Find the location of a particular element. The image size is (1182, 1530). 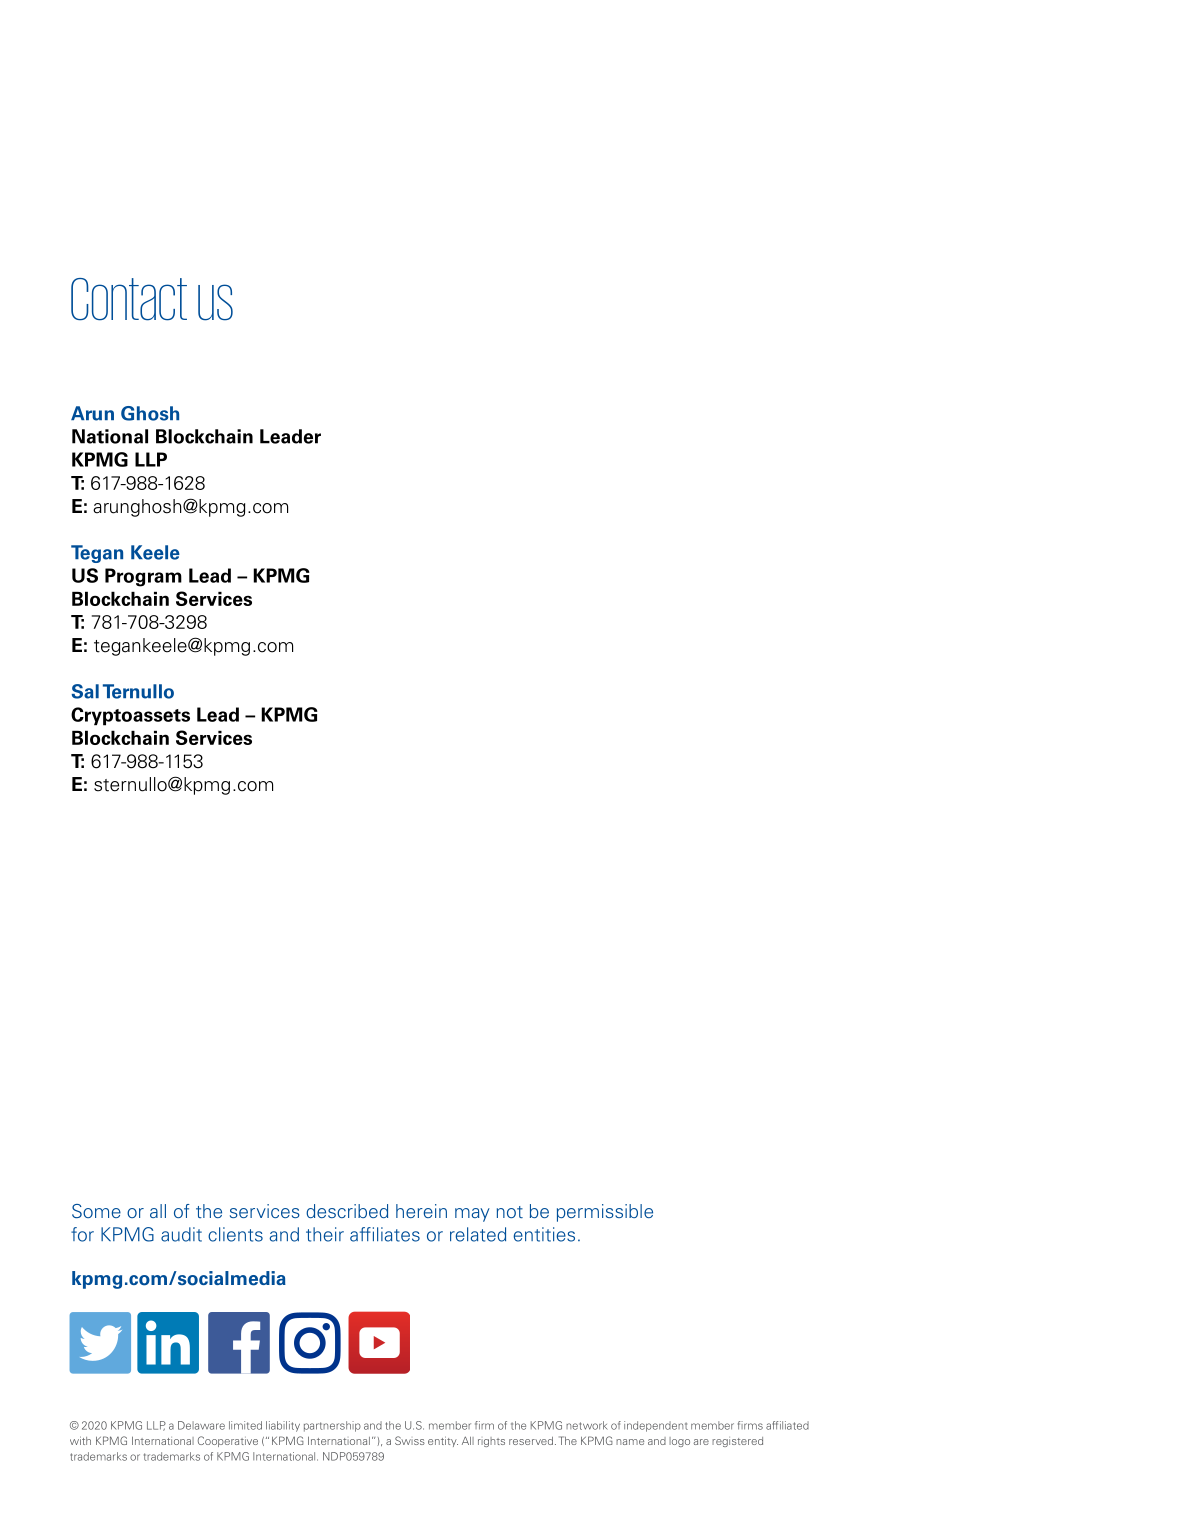

Contact is located at coordinates (129, 299).
